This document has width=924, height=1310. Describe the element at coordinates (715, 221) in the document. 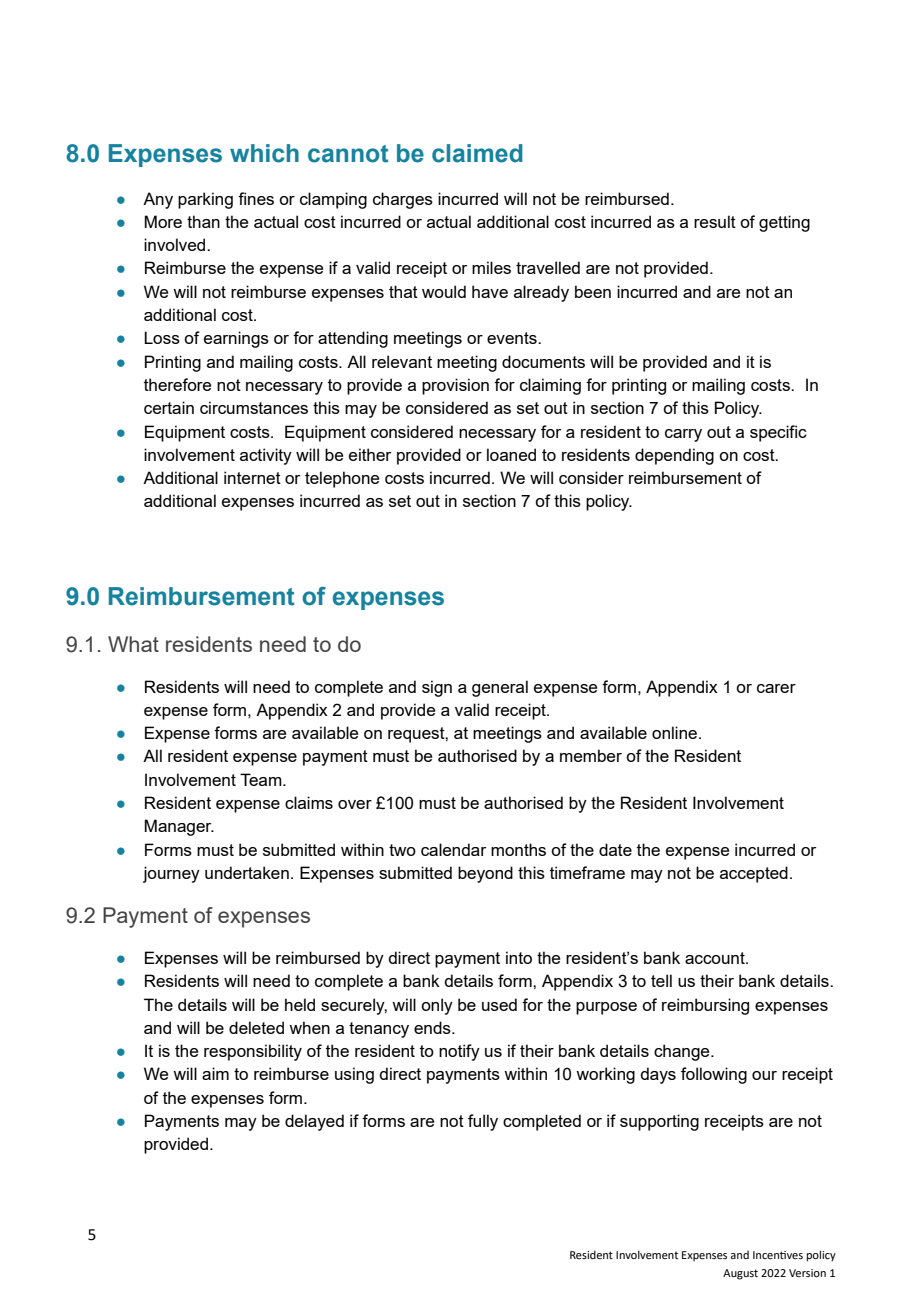

I see `result` at that location.
